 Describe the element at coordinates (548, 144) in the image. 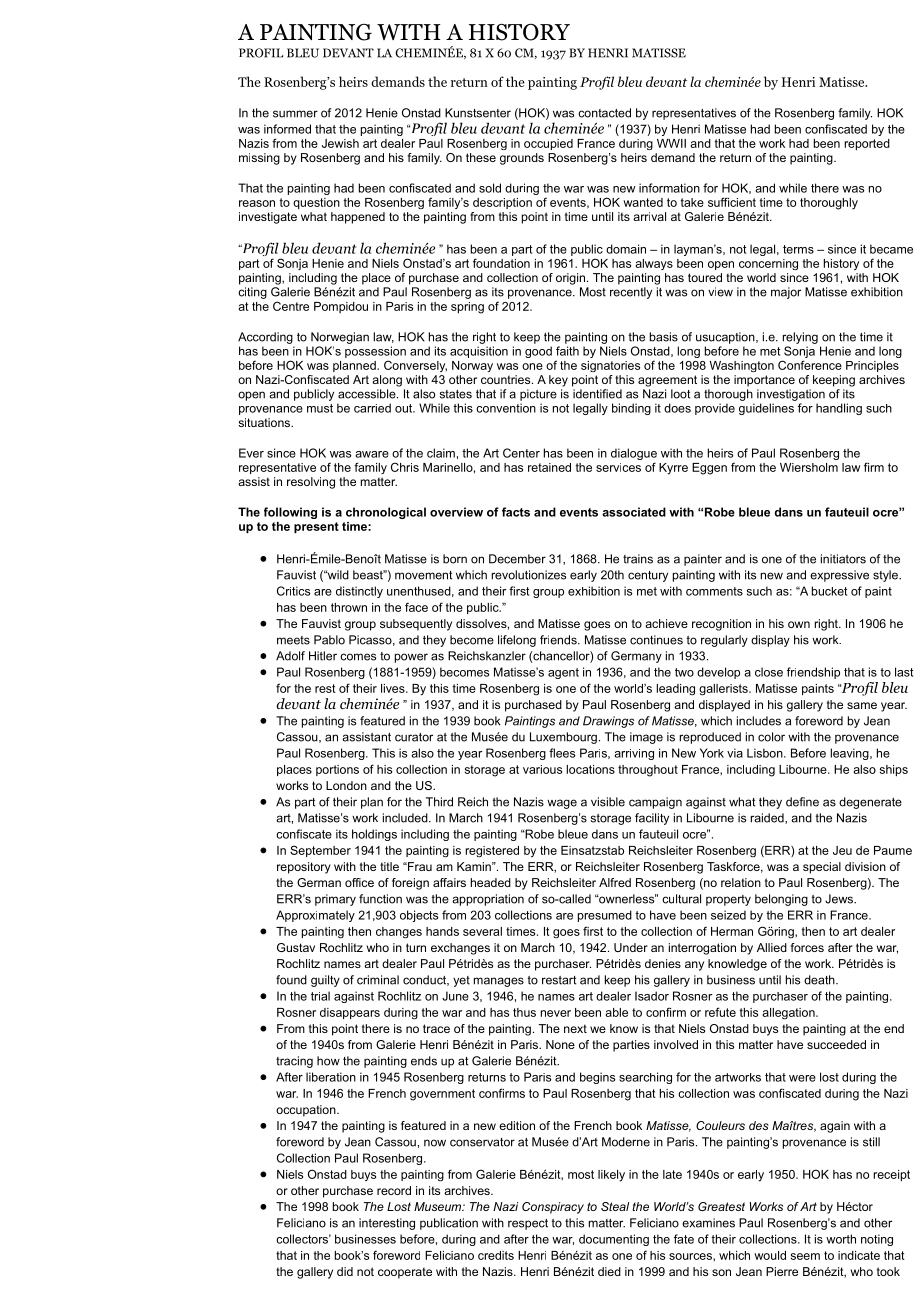

I see `occupied` at that location.
